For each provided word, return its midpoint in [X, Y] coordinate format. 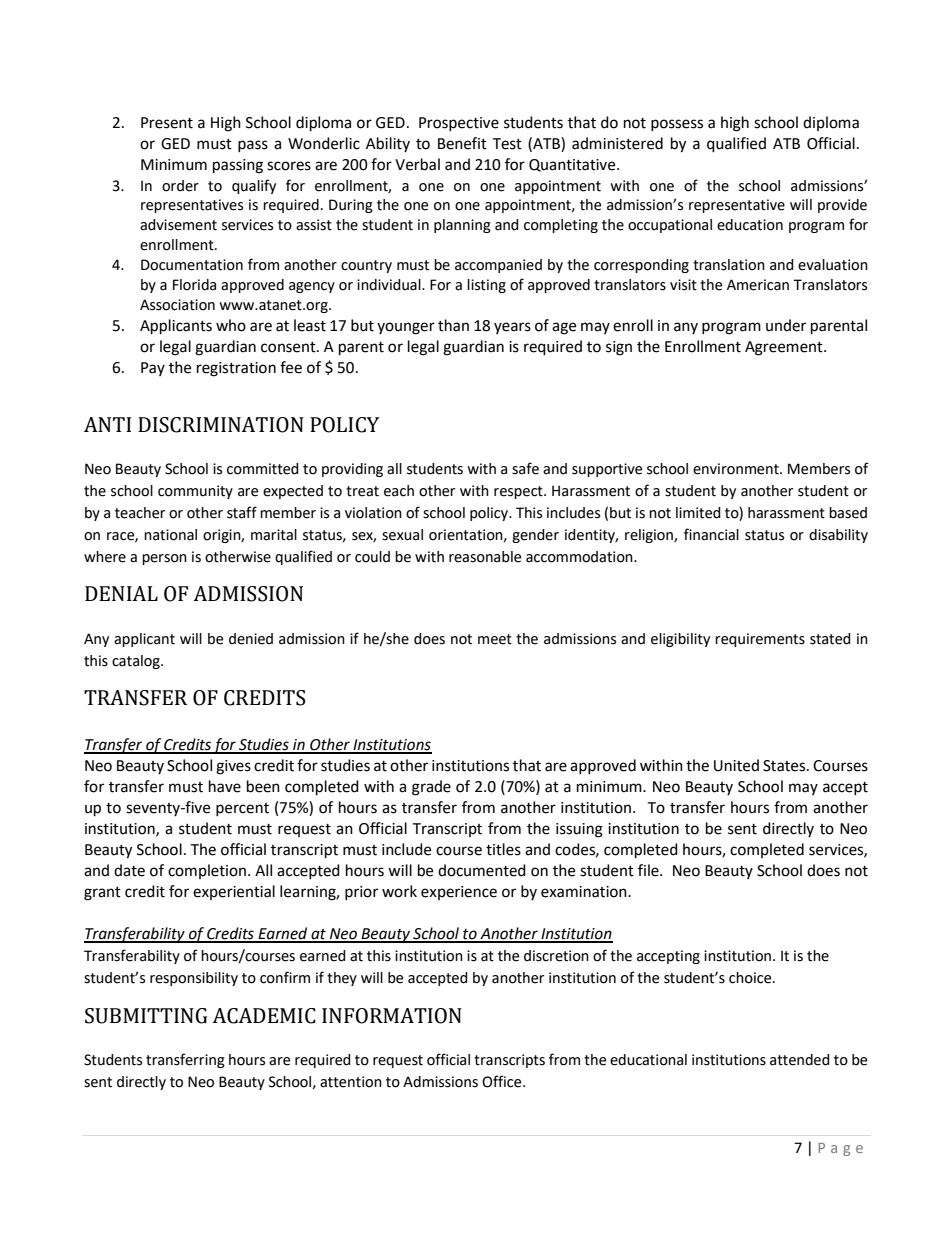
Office [503, 1081]
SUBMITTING [146, 1016]
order [180, 186]
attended [800, 1060]
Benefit [462, 143]
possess [677, 125]
